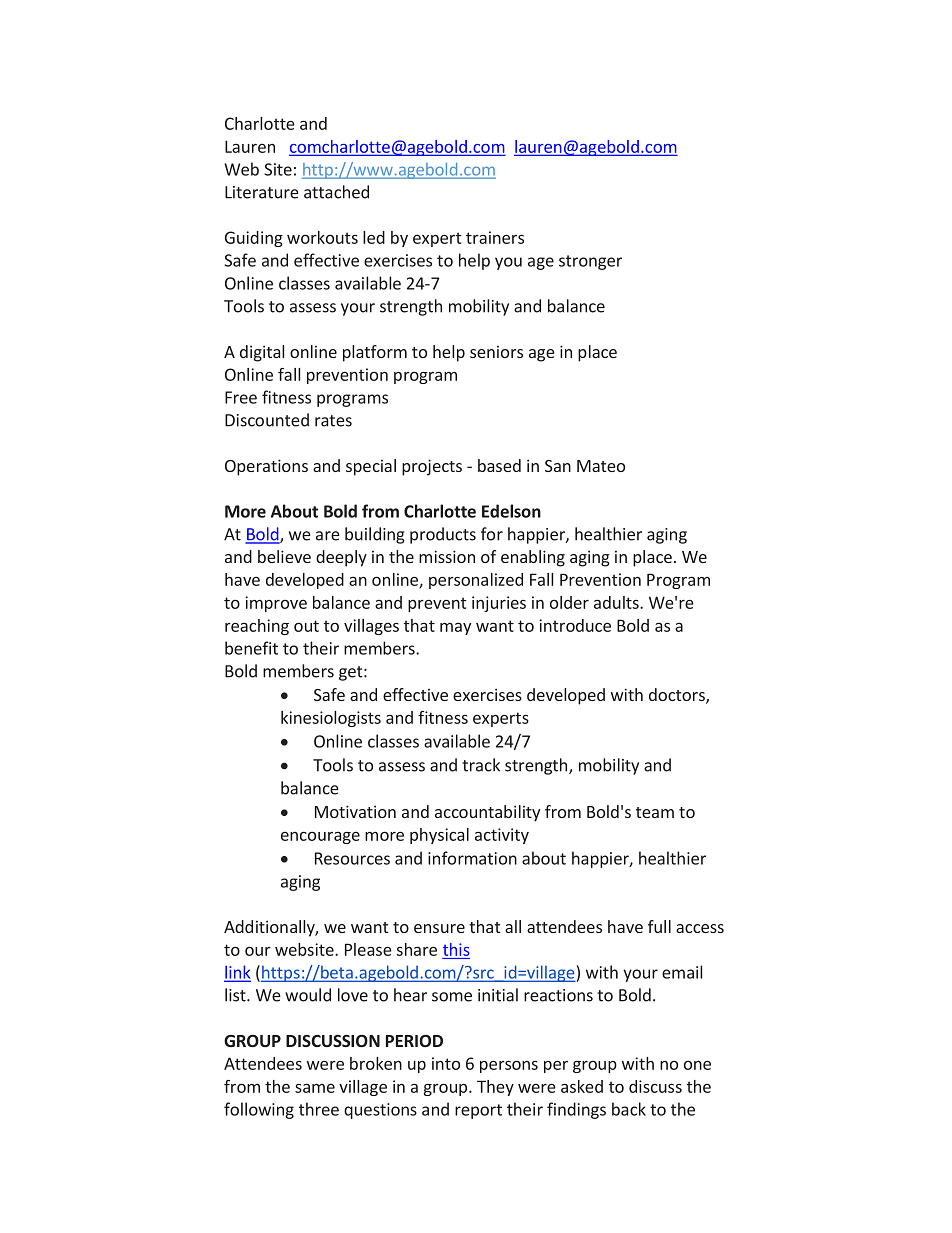 Image resolution: width=952 pixels, height=1233 pixels. Describe the element at coordinates (617, 602) in the document. I see `adults` at that location.
